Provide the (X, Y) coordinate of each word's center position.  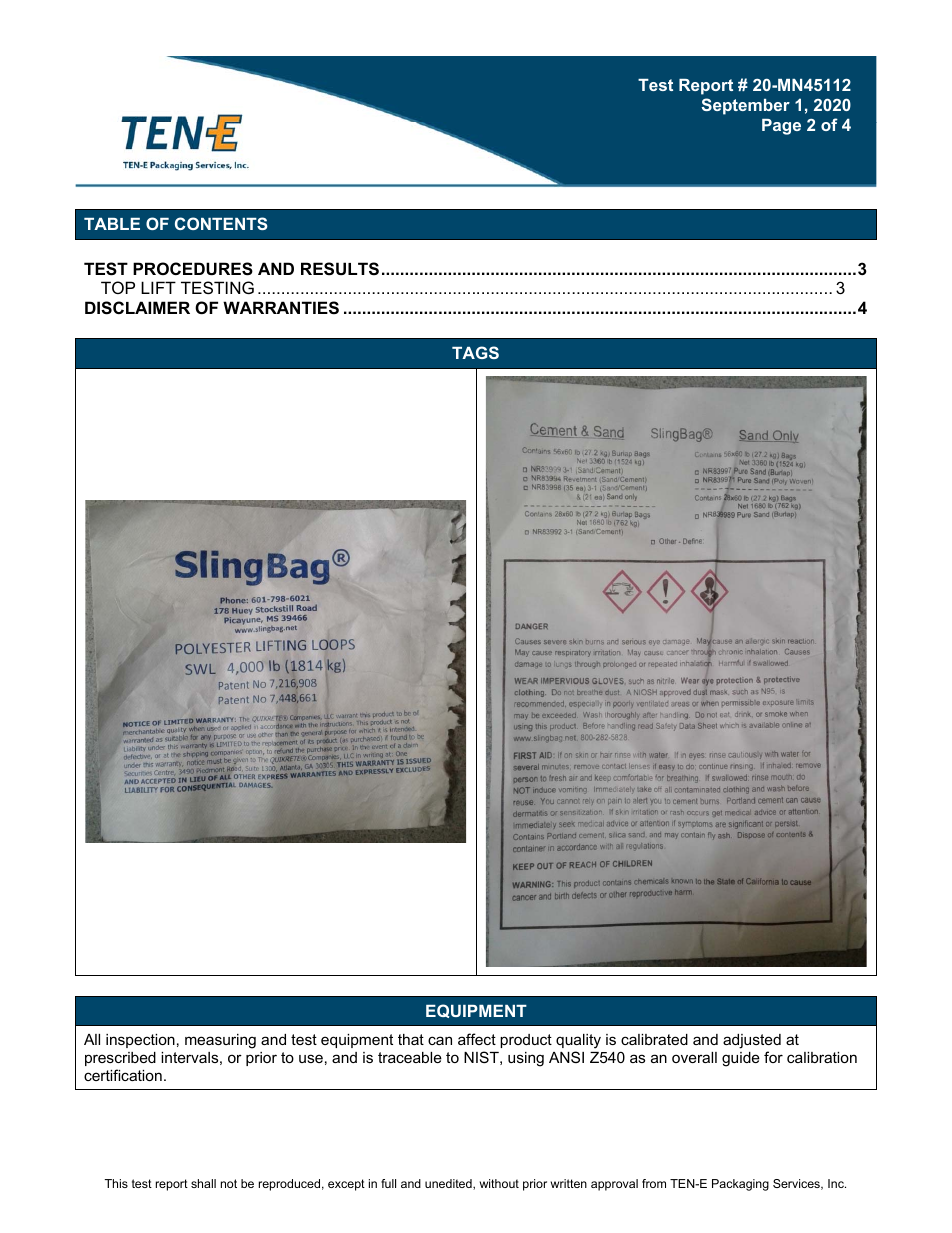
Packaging (740, 1185)
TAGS (475, 352)
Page (781, 127)
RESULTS (340, 269)
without (499, 1183)
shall (203, 1183)
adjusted (752, 1041)
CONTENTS (221, 223)
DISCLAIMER (137, 308)
